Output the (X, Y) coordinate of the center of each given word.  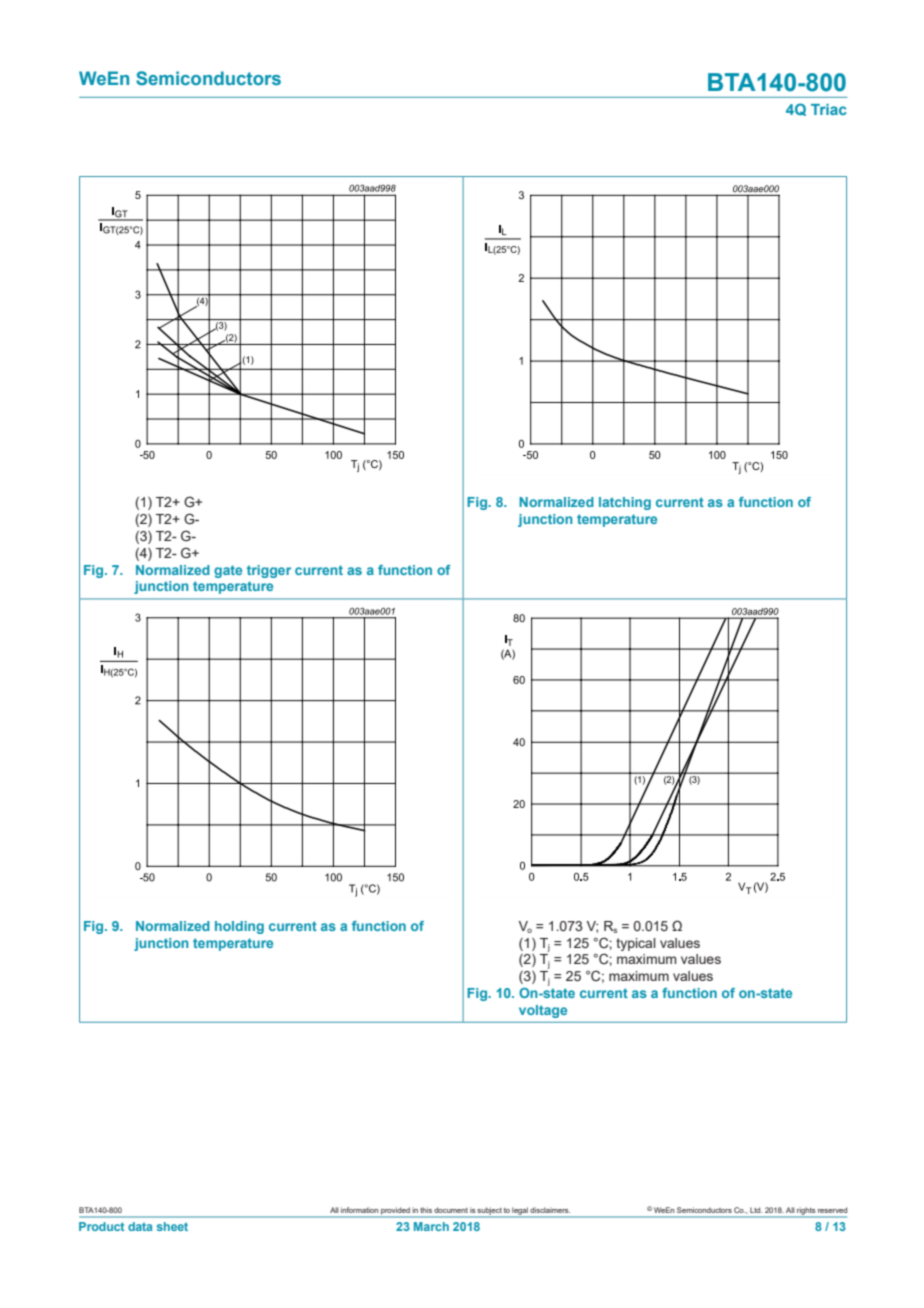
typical (636, 944)
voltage (543, 1011)
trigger (269, 571)
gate (228, 571)
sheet (172, 1226)
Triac (829, 109)
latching (625, 503)
